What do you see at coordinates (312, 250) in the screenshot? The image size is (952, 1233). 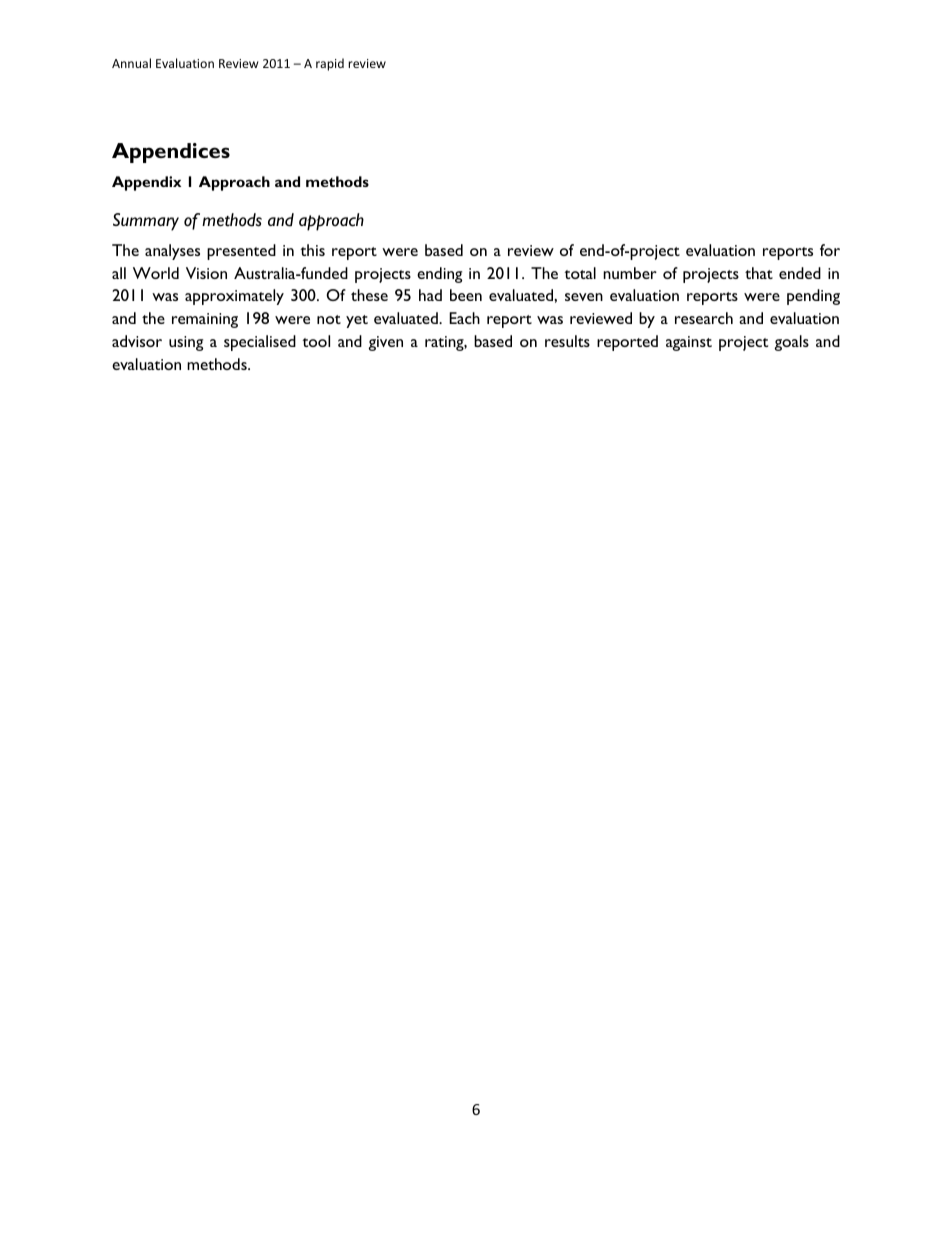 I see `this` at bounding box center [312, 250].
